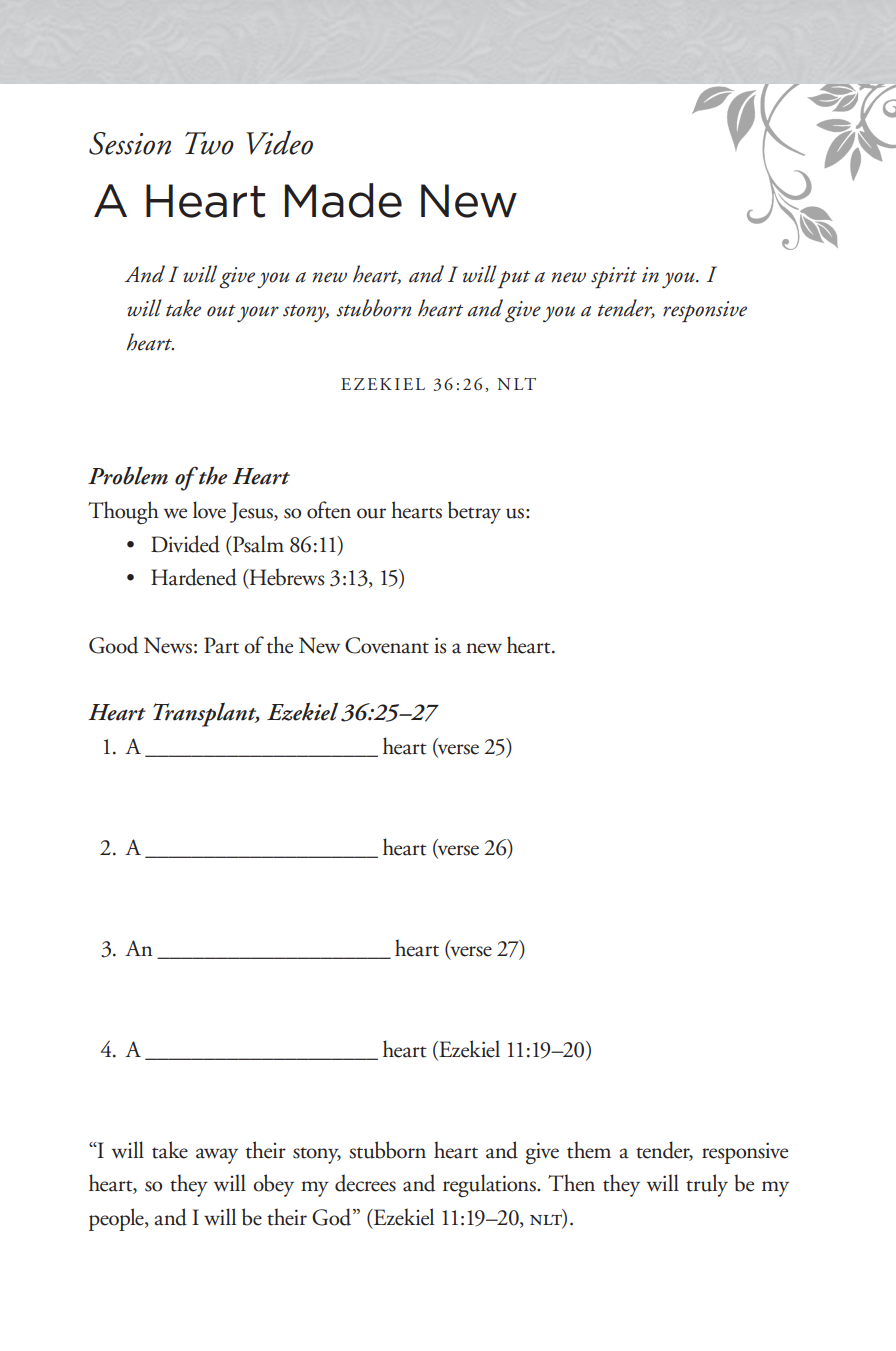  What do you see at coordinates (474, 512) in the image?
I see `betray` at bounding box center [474, 512].
